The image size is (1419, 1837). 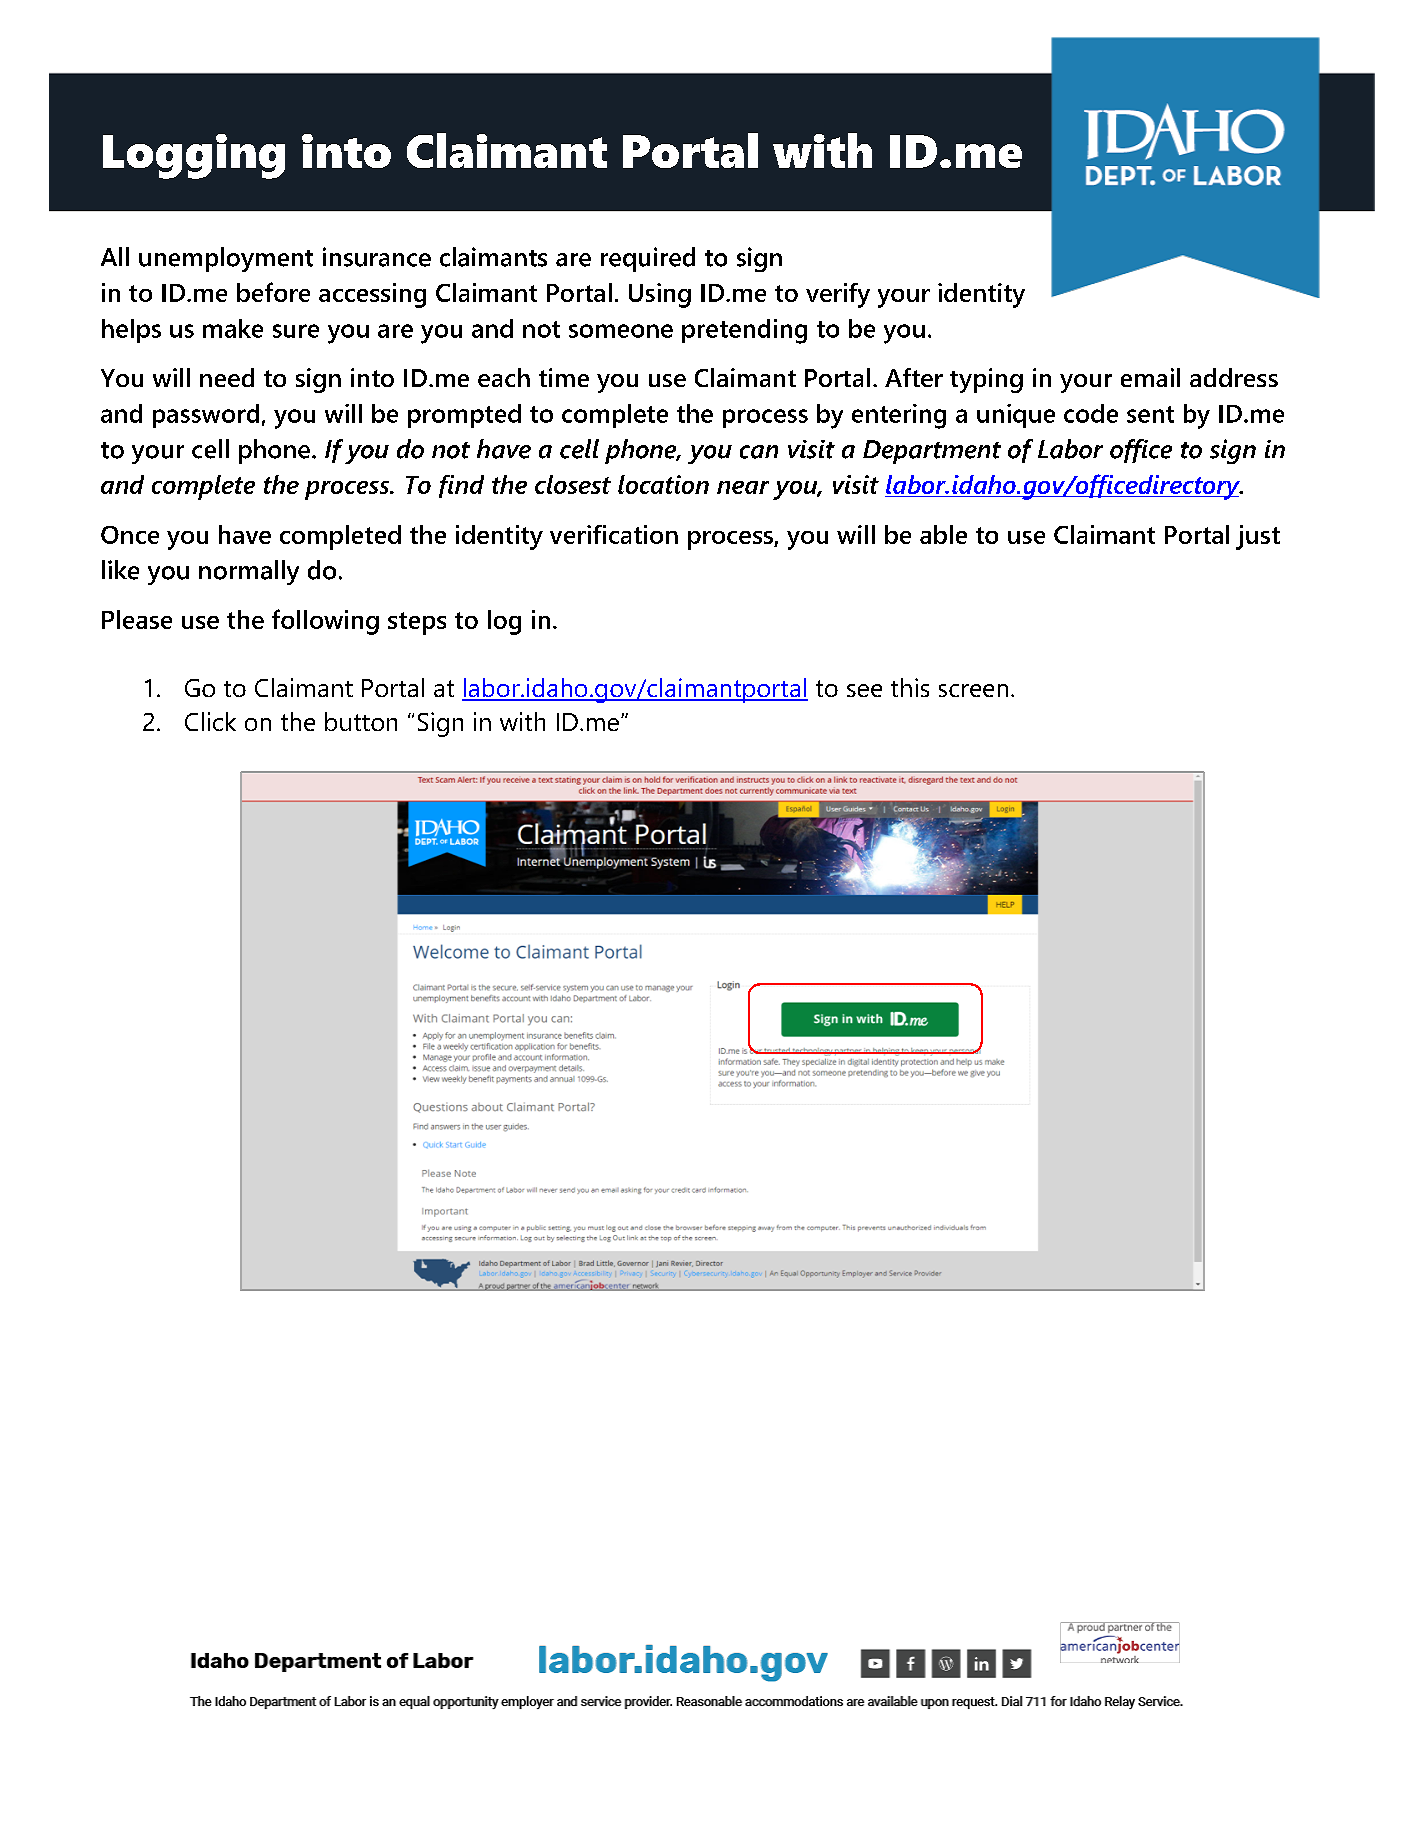 I want to click on required, so click(x=648, y=259).
